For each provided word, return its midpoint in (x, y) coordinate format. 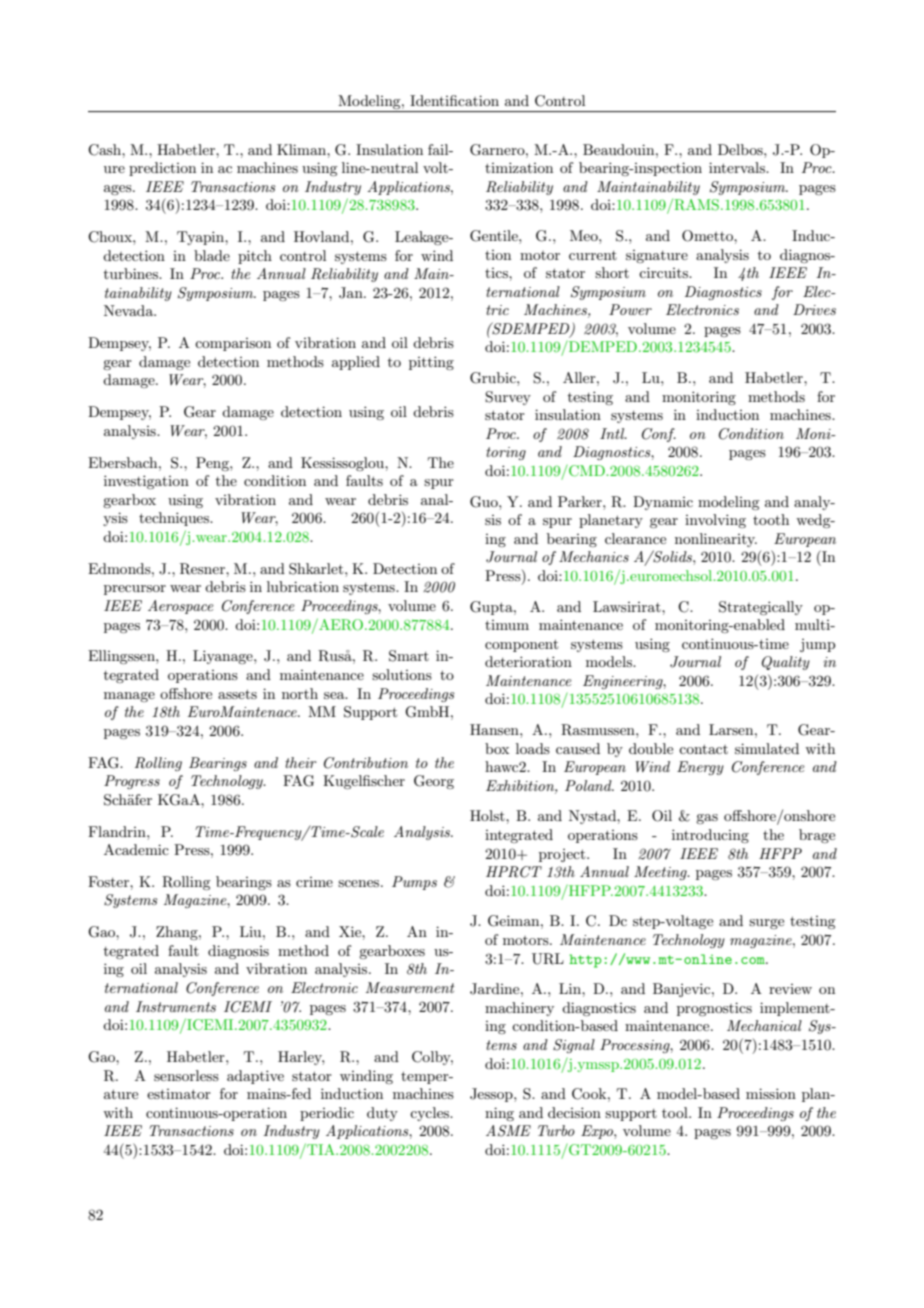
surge (766, 924)
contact (703, 749)
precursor (135, 590)
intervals (738, 167)
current (593, 255)
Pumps (414, 883)
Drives (814, 309)
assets (237, 694)
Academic (136, 849)
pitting (431, 363)
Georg (434, 782)
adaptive (255, 1077)
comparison (233, 344)
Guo (485, 502)
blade (212, 255)
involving (715, 521)
